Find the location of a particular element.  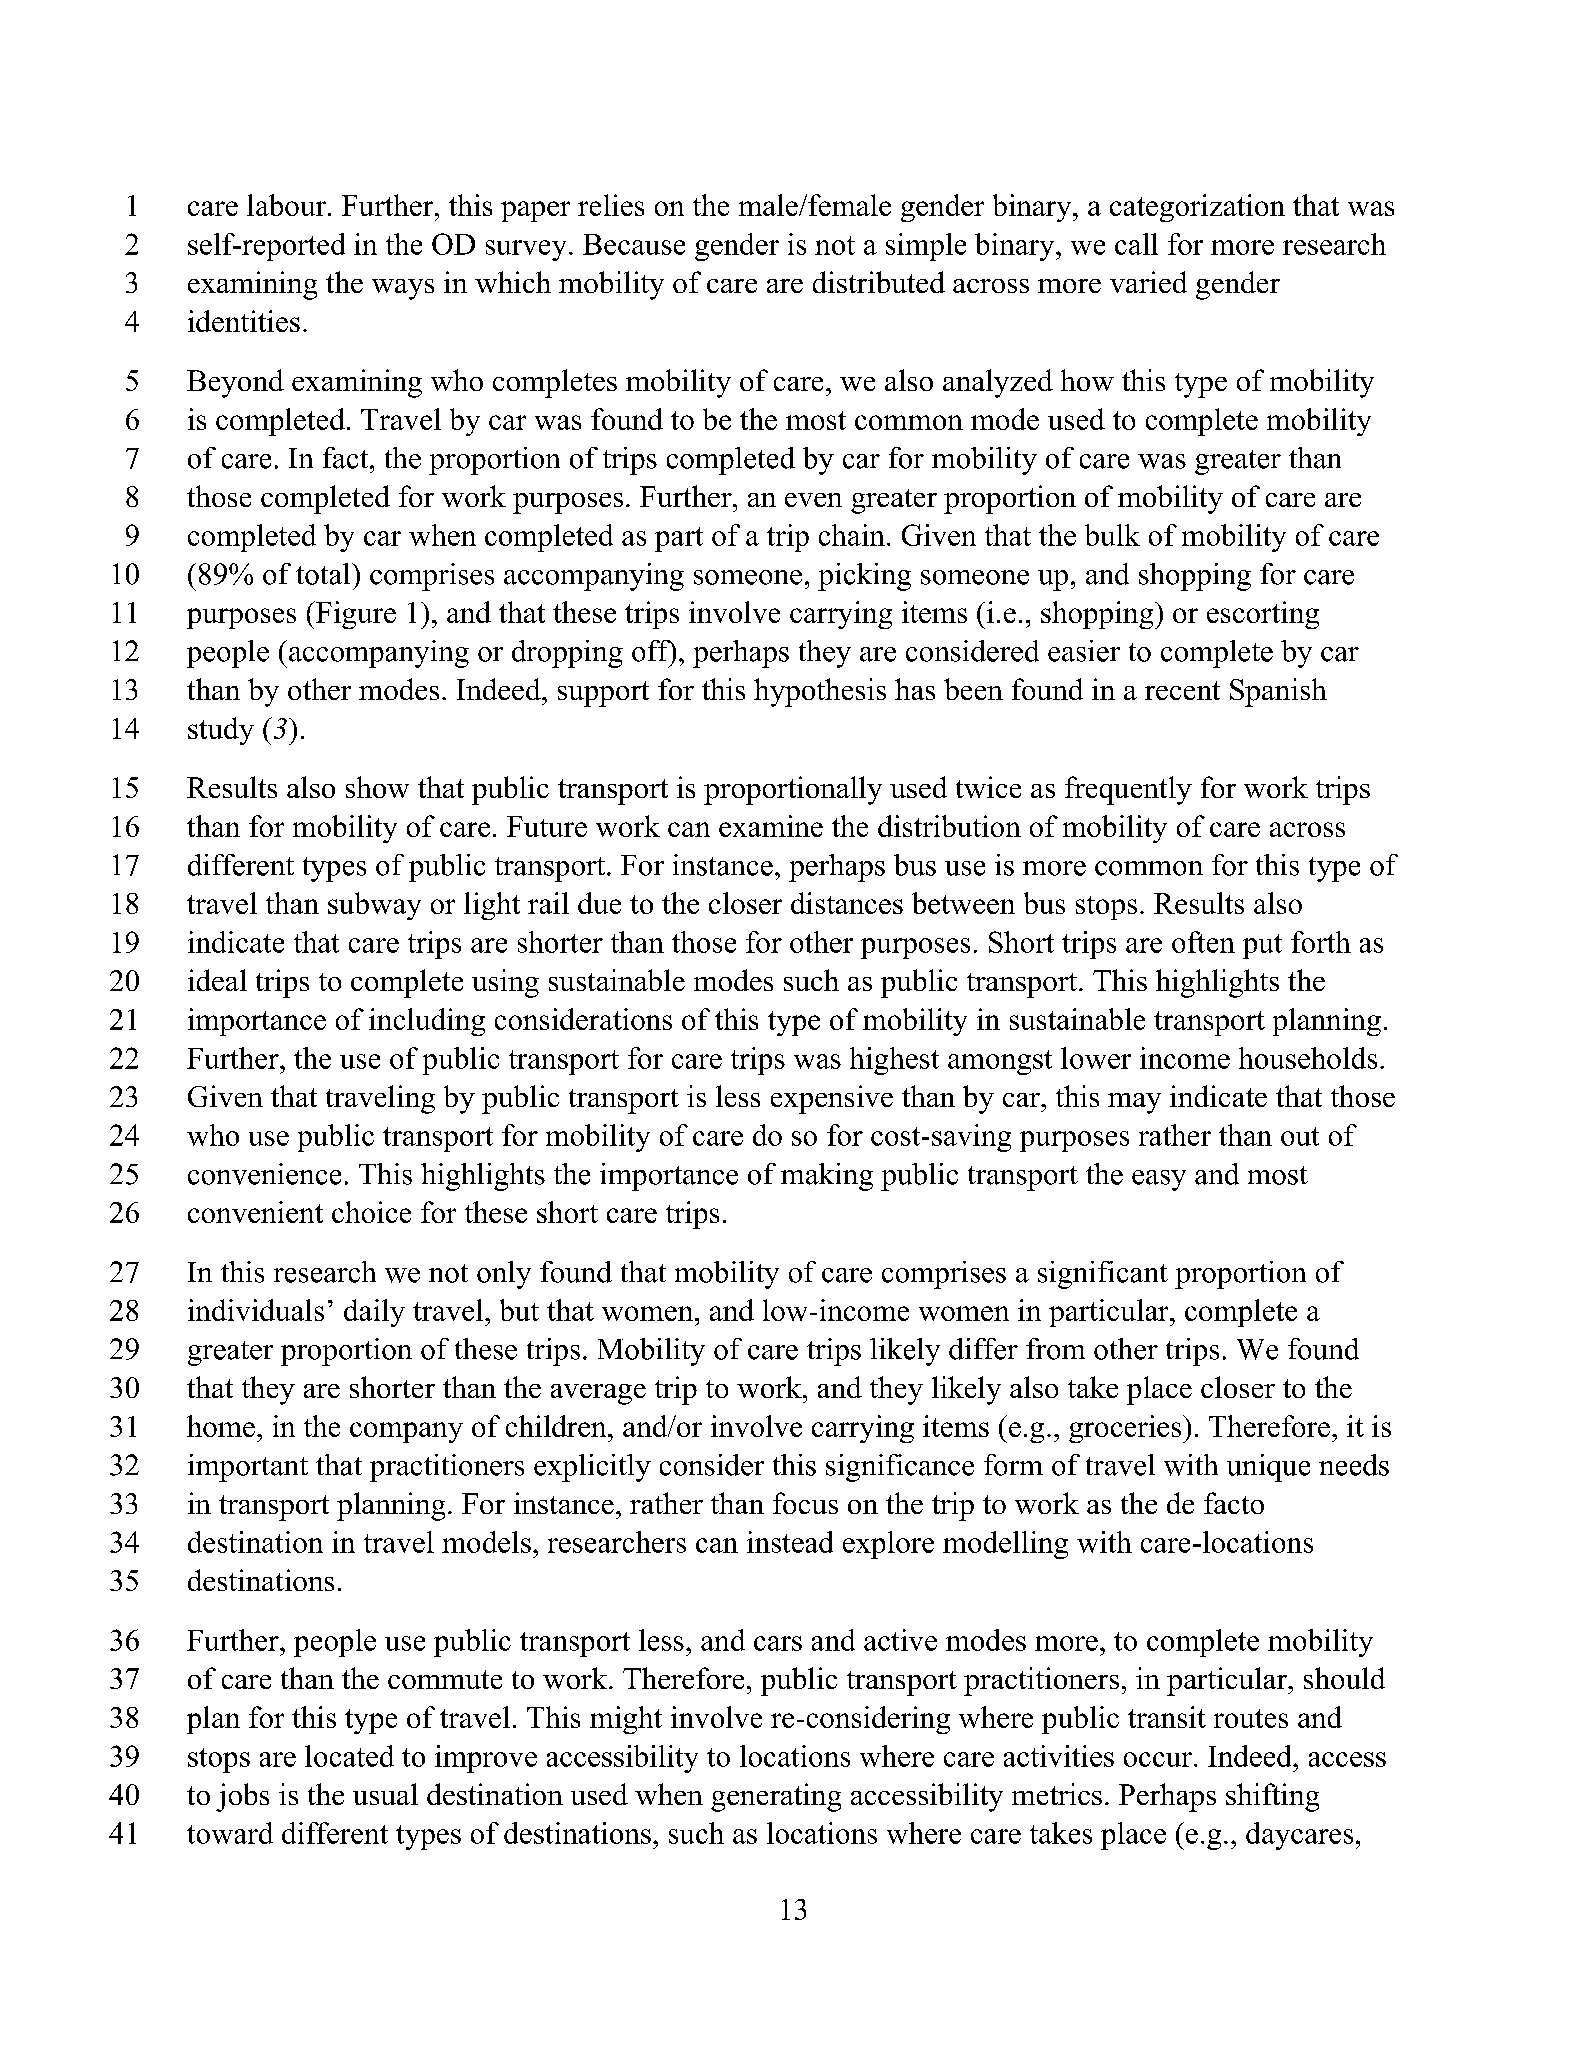

categorization is located at coordinates (1197, 208).
